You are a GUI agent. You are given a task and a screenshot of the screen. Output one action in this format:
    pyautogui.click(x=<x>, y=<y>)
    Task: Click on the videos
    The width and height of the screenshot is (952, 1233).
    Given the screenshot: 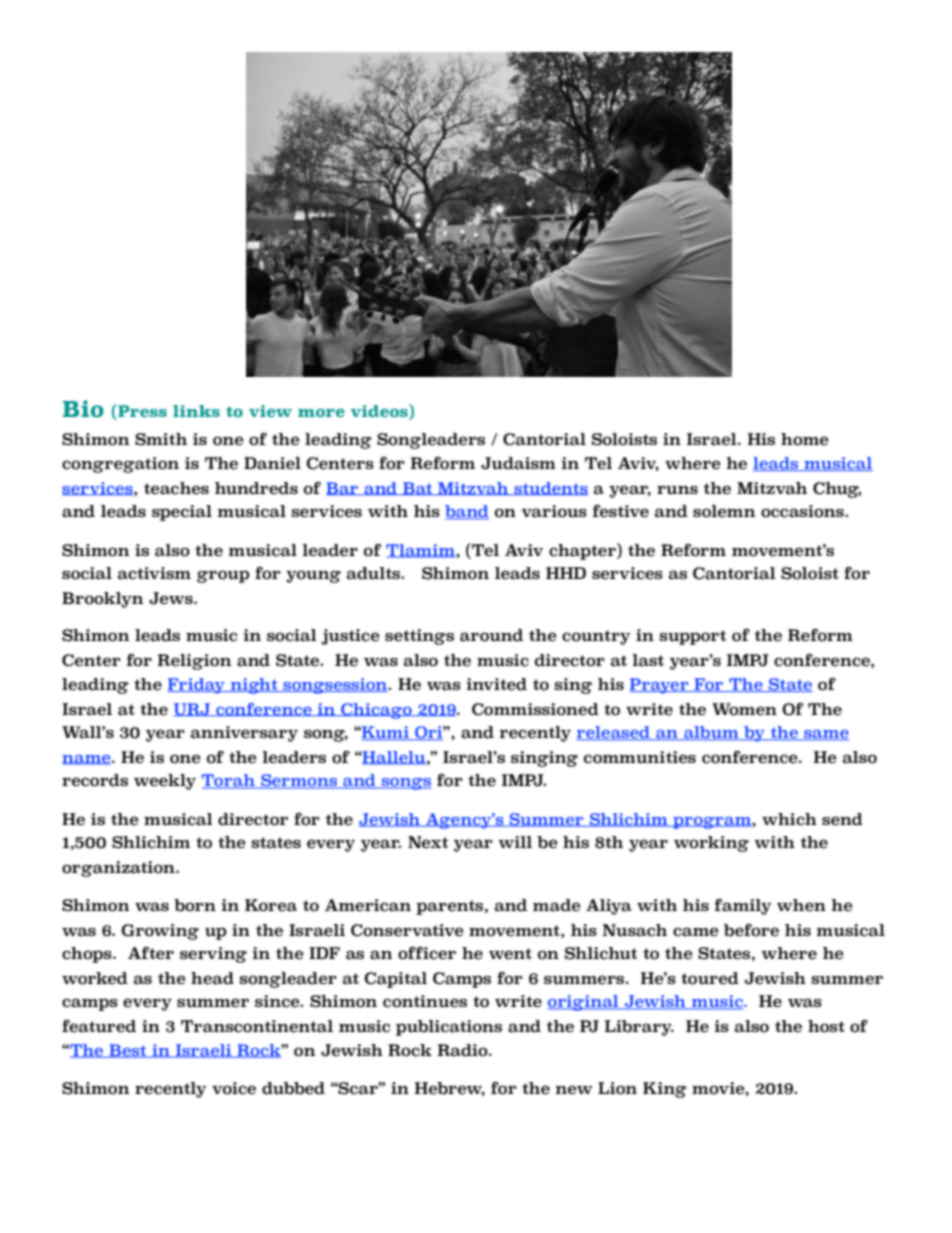 What is the action you would take?
    pyautogui.click(x=380, y=412)
